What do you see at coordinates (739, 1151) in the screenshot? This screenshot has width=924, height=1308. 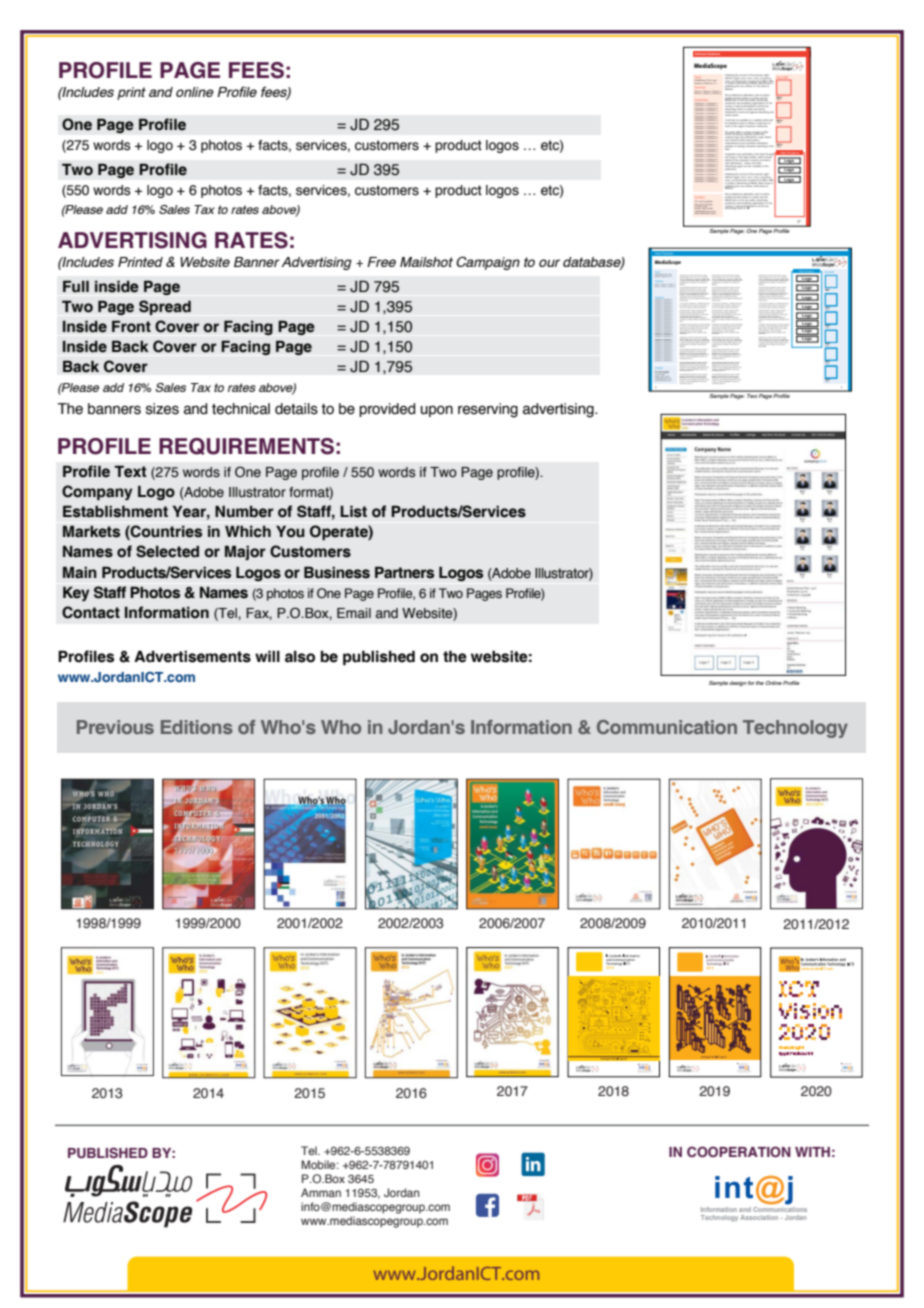 I see `COOPERATION` at bounding box center [739, 1151].
